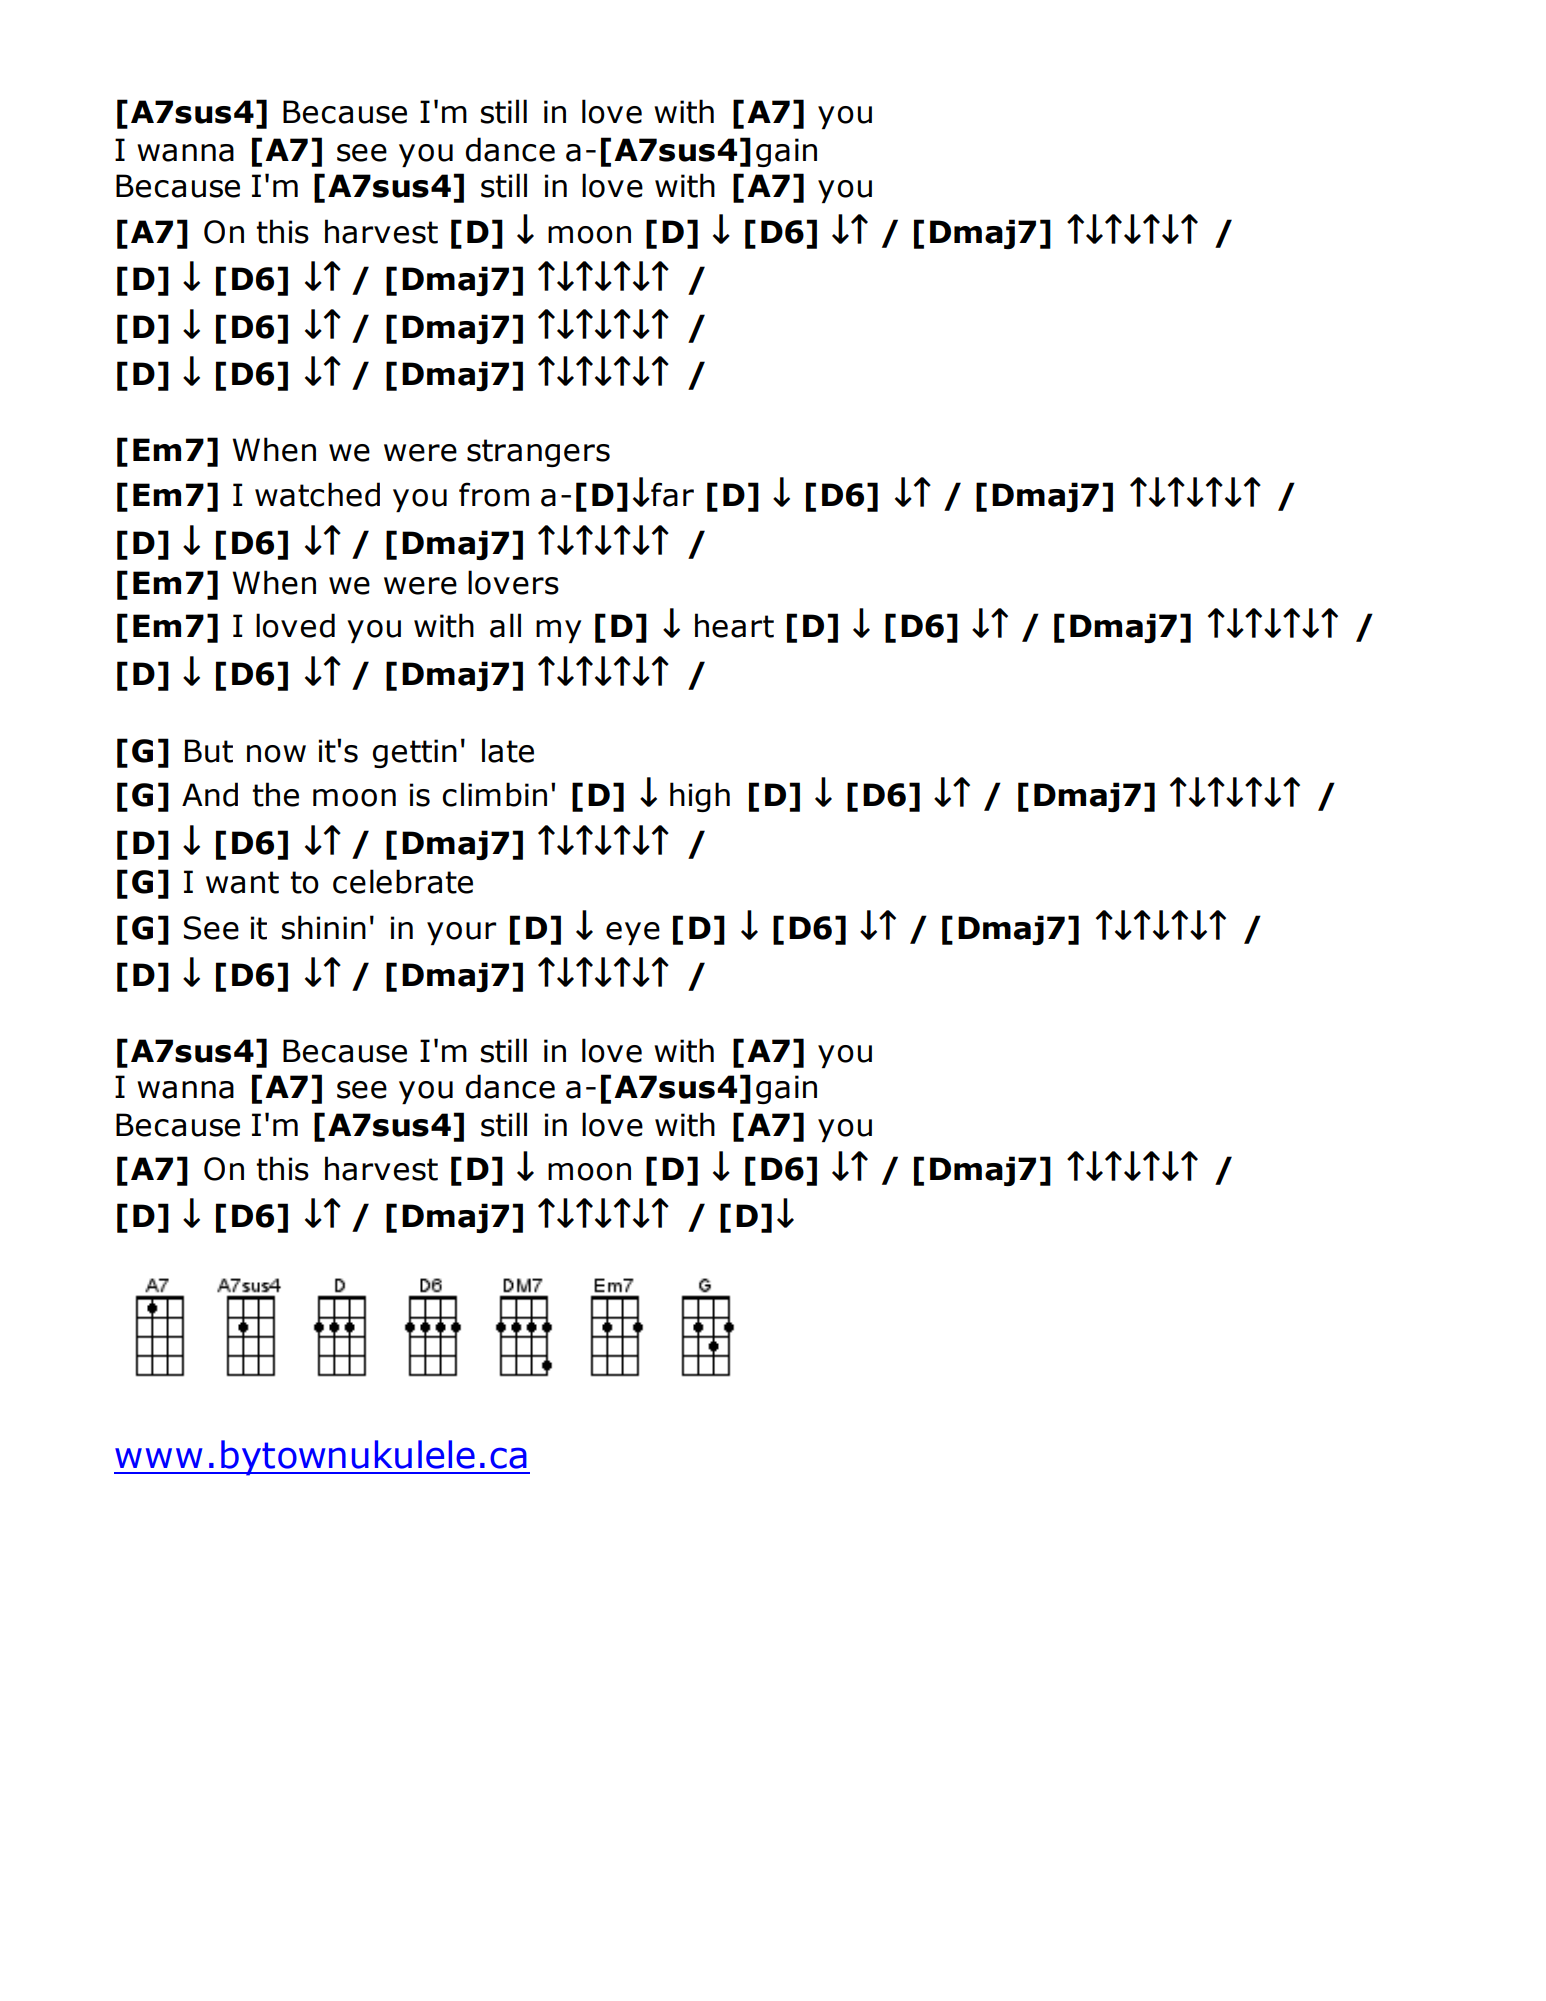  What do you see at coordinates (317, 494) in the screenshot?
I see `watched` at bounding box center [317, 494].
